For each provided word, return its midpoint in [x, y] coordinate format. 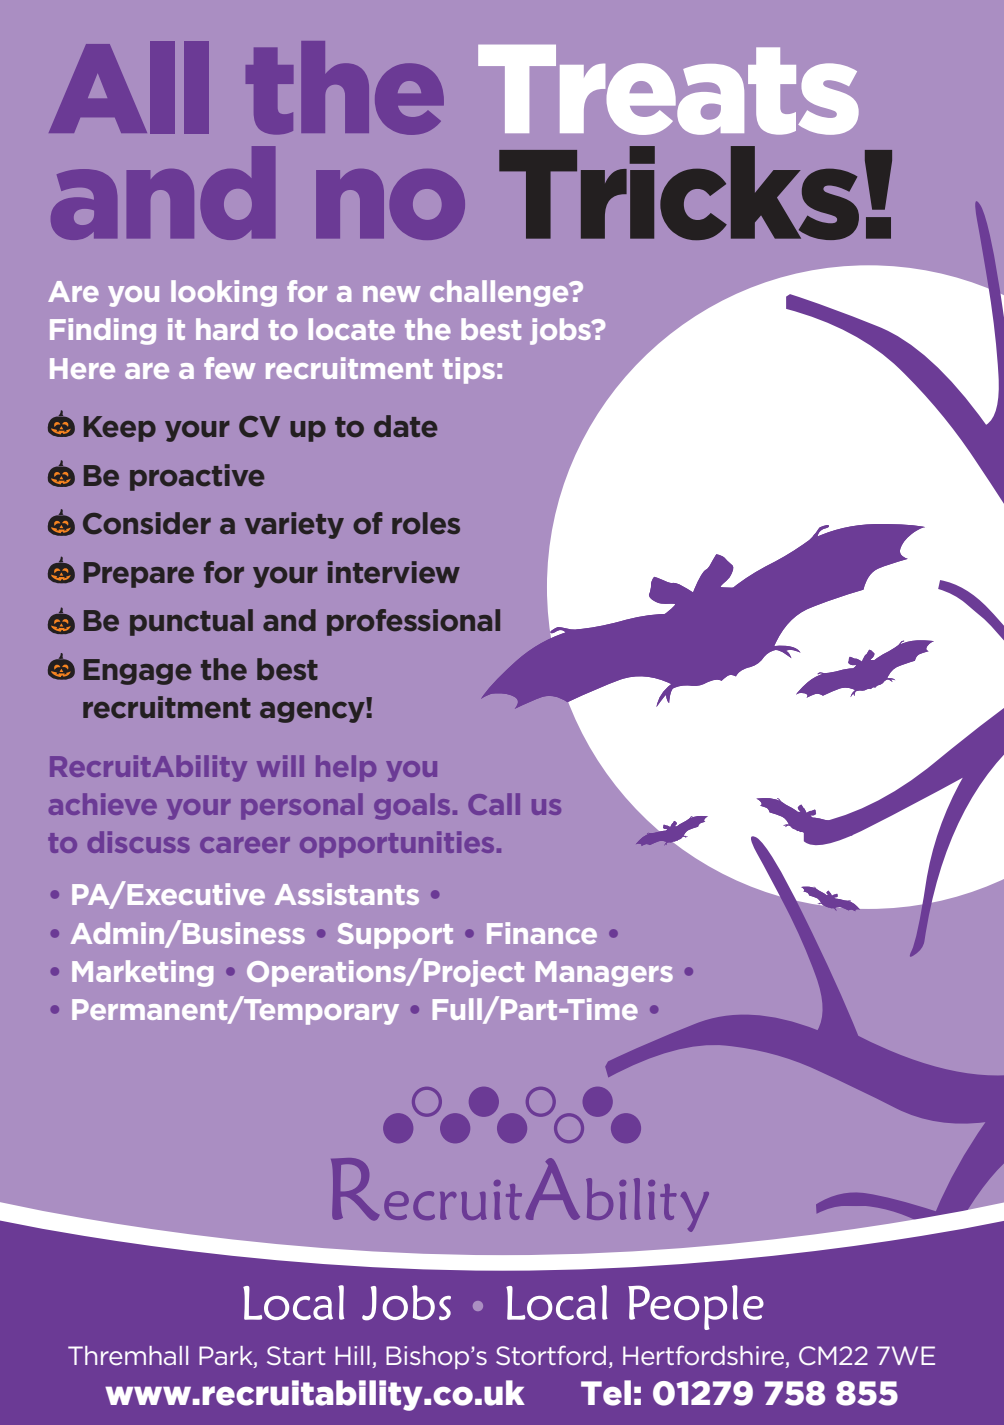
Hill [352, 1355]
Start [296, 1355]
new [391, 294]
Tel [606, 1393]
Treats [668, 90]
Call [494, 804]
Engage [138, 672]
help [346, 768]
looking [224, 293]
